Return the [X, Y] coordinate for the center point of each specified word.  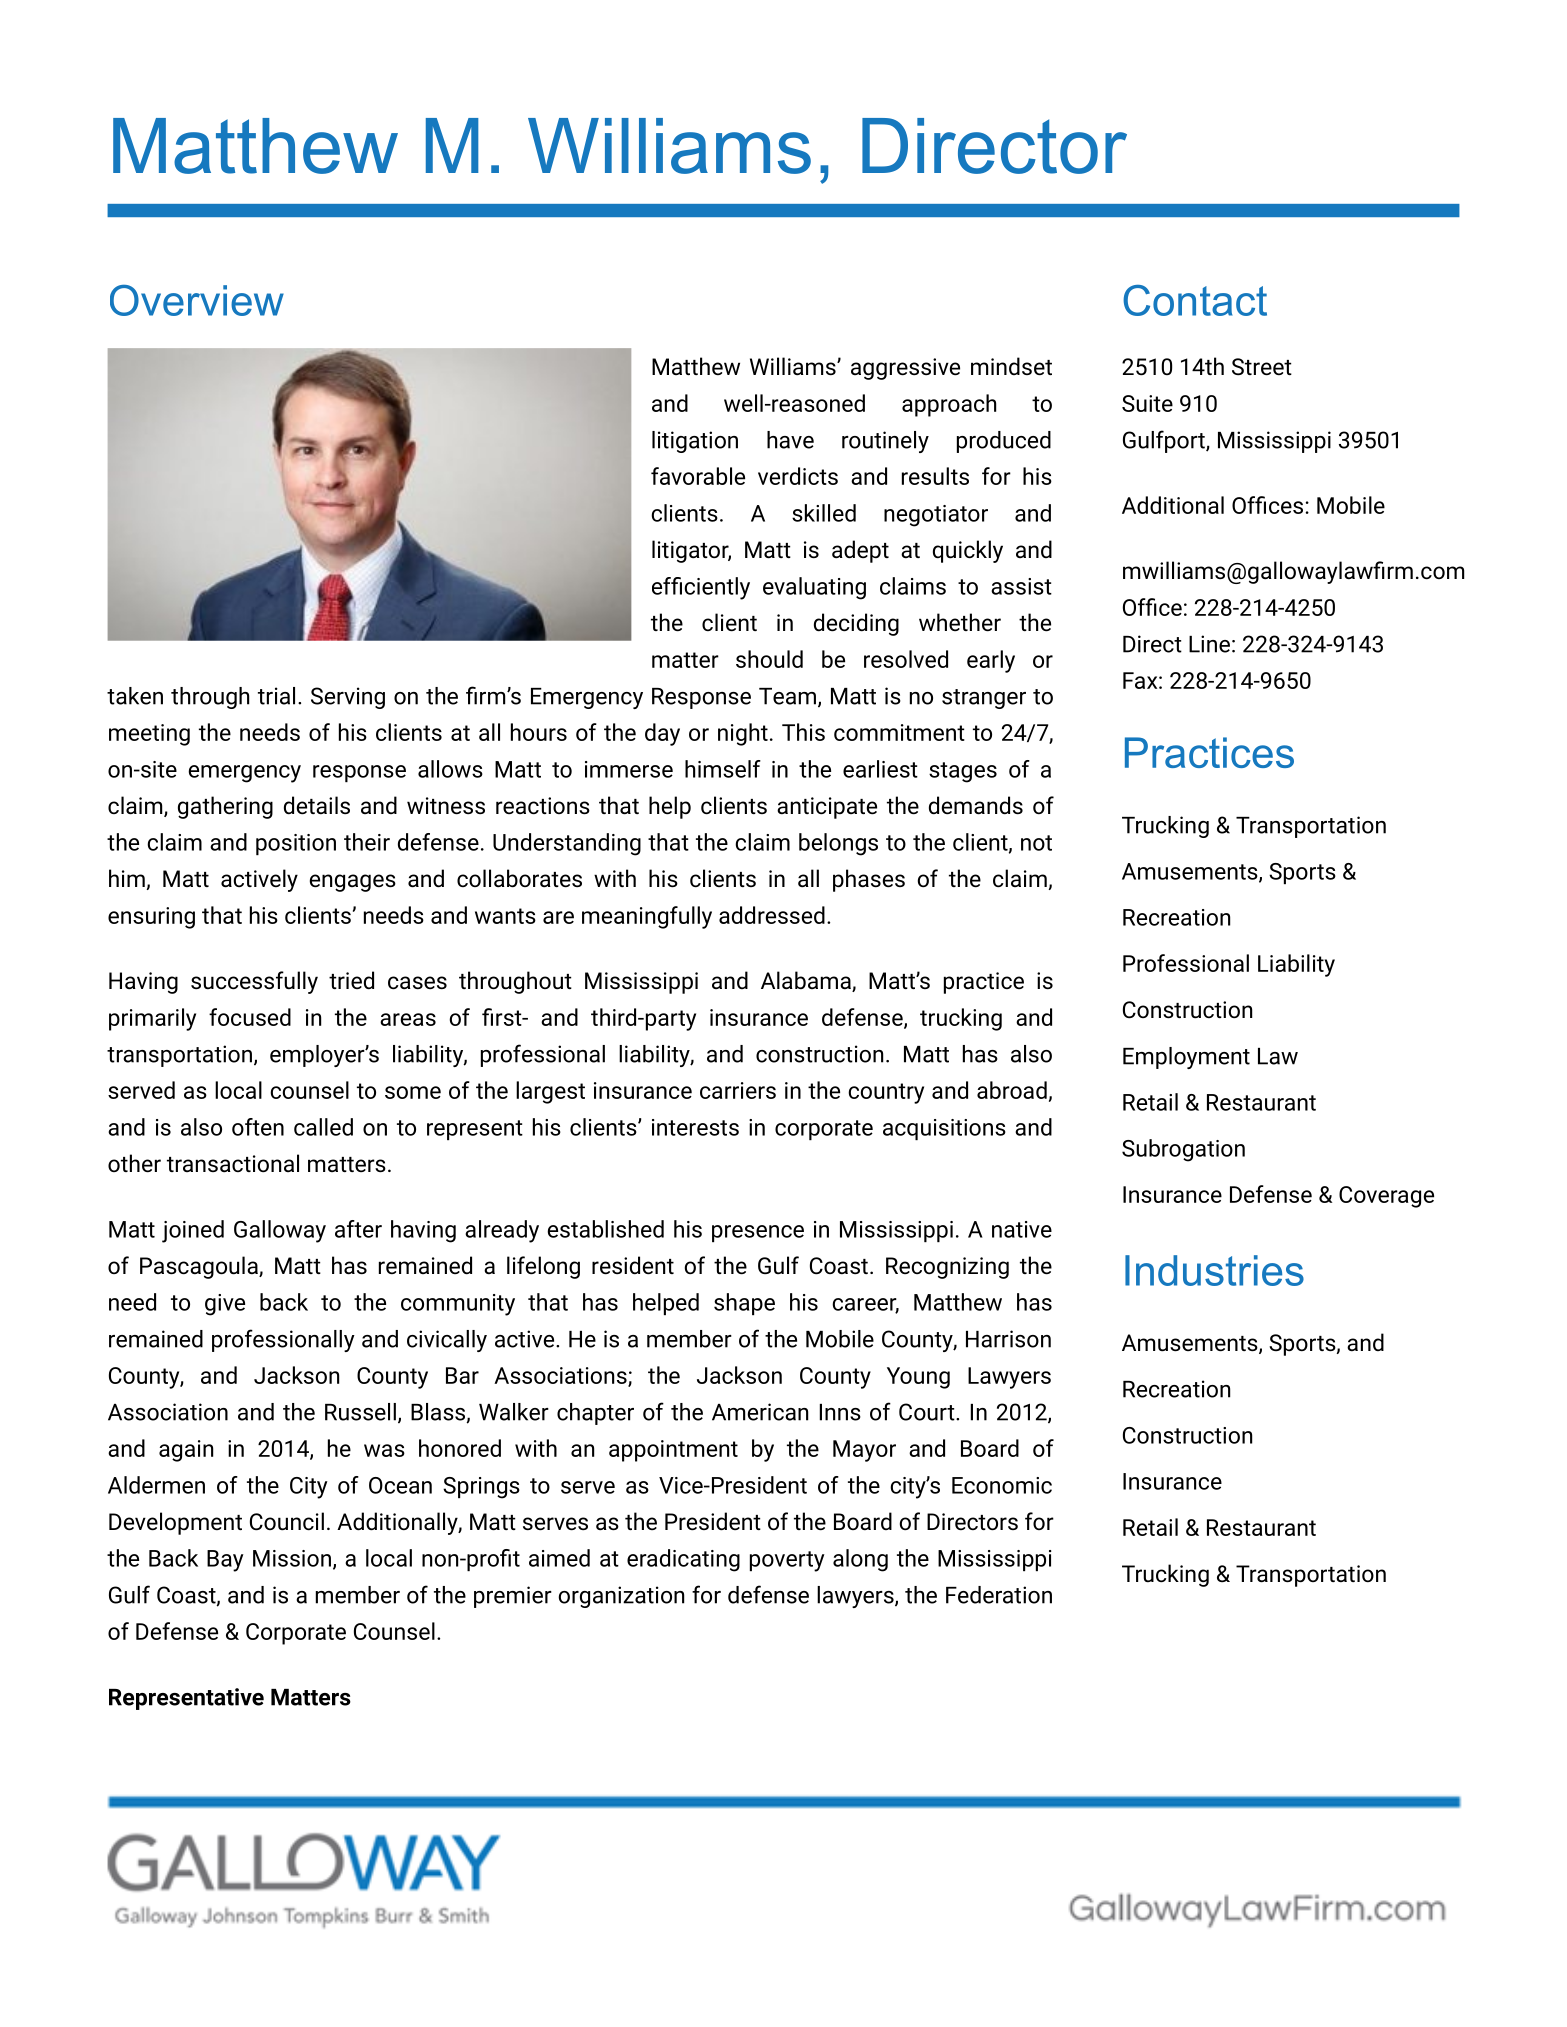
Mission [292, 1558]
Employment [1186, 1058]
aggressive [905, 369]
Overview [197, 300]
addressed [772, 915]
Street [1262, 367]
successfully [254, 982]
